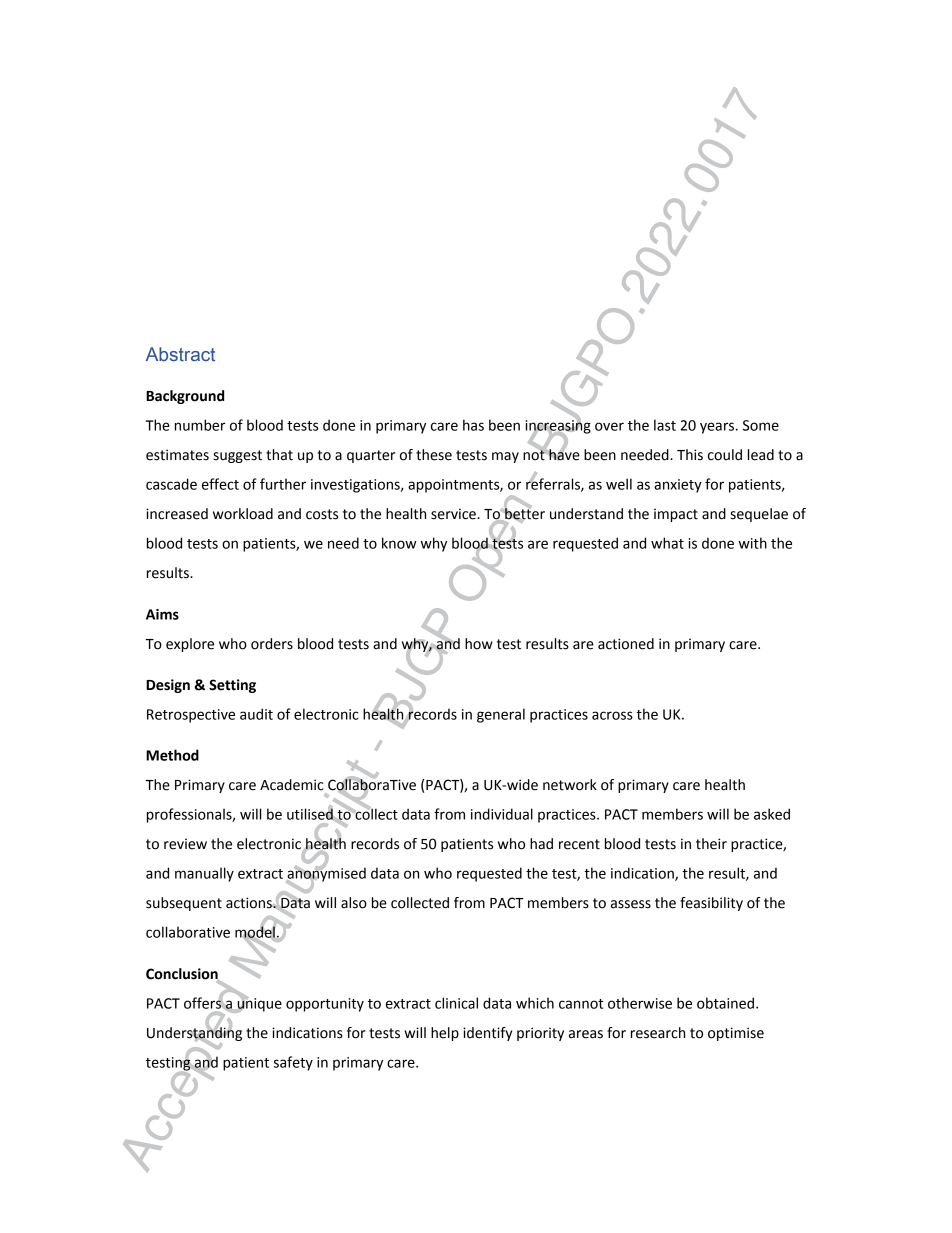 The image size is (952, 1233). I want to click on safety, so click(293, 1063).
